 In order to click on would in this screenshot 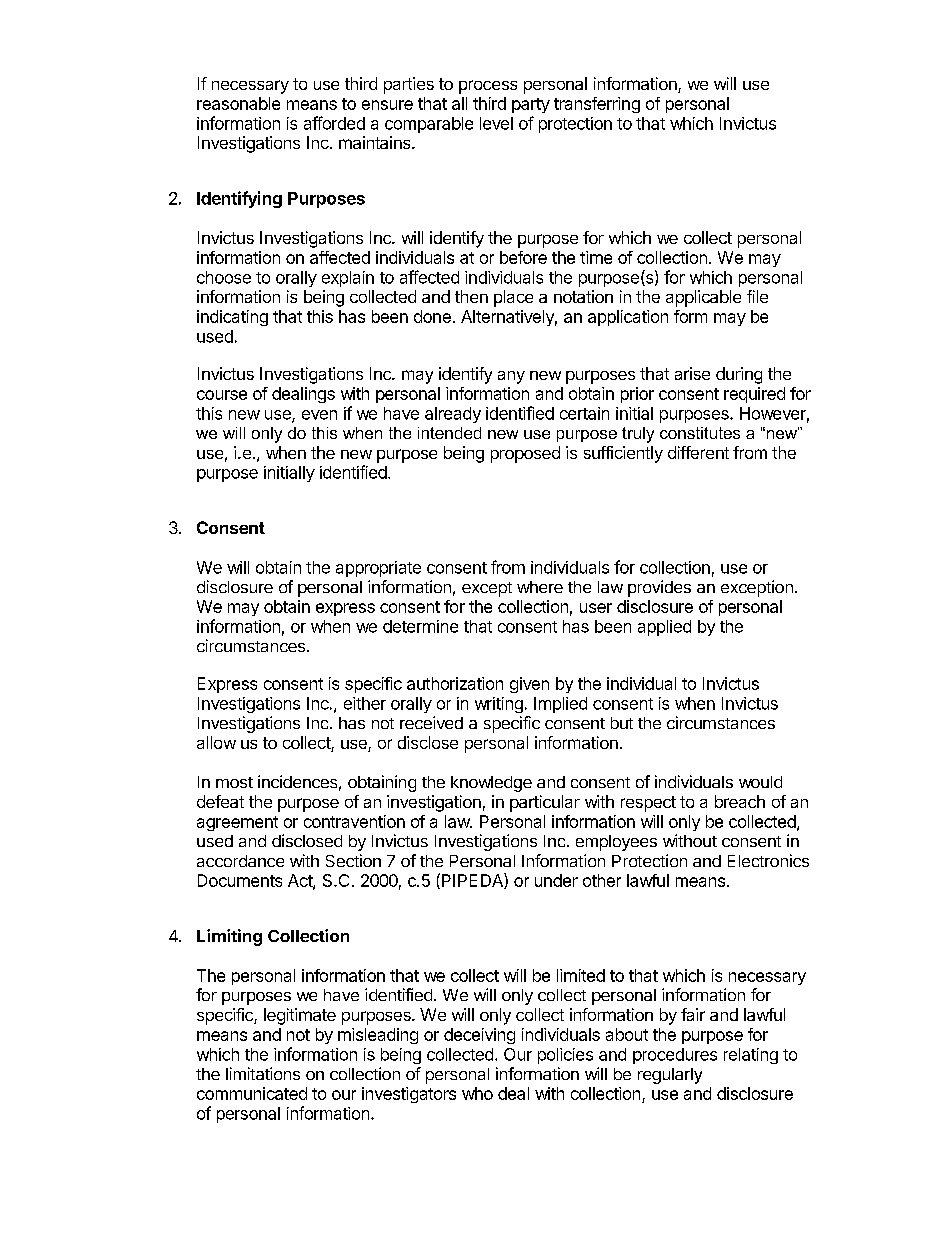, I will do `click(760, 782)`.
